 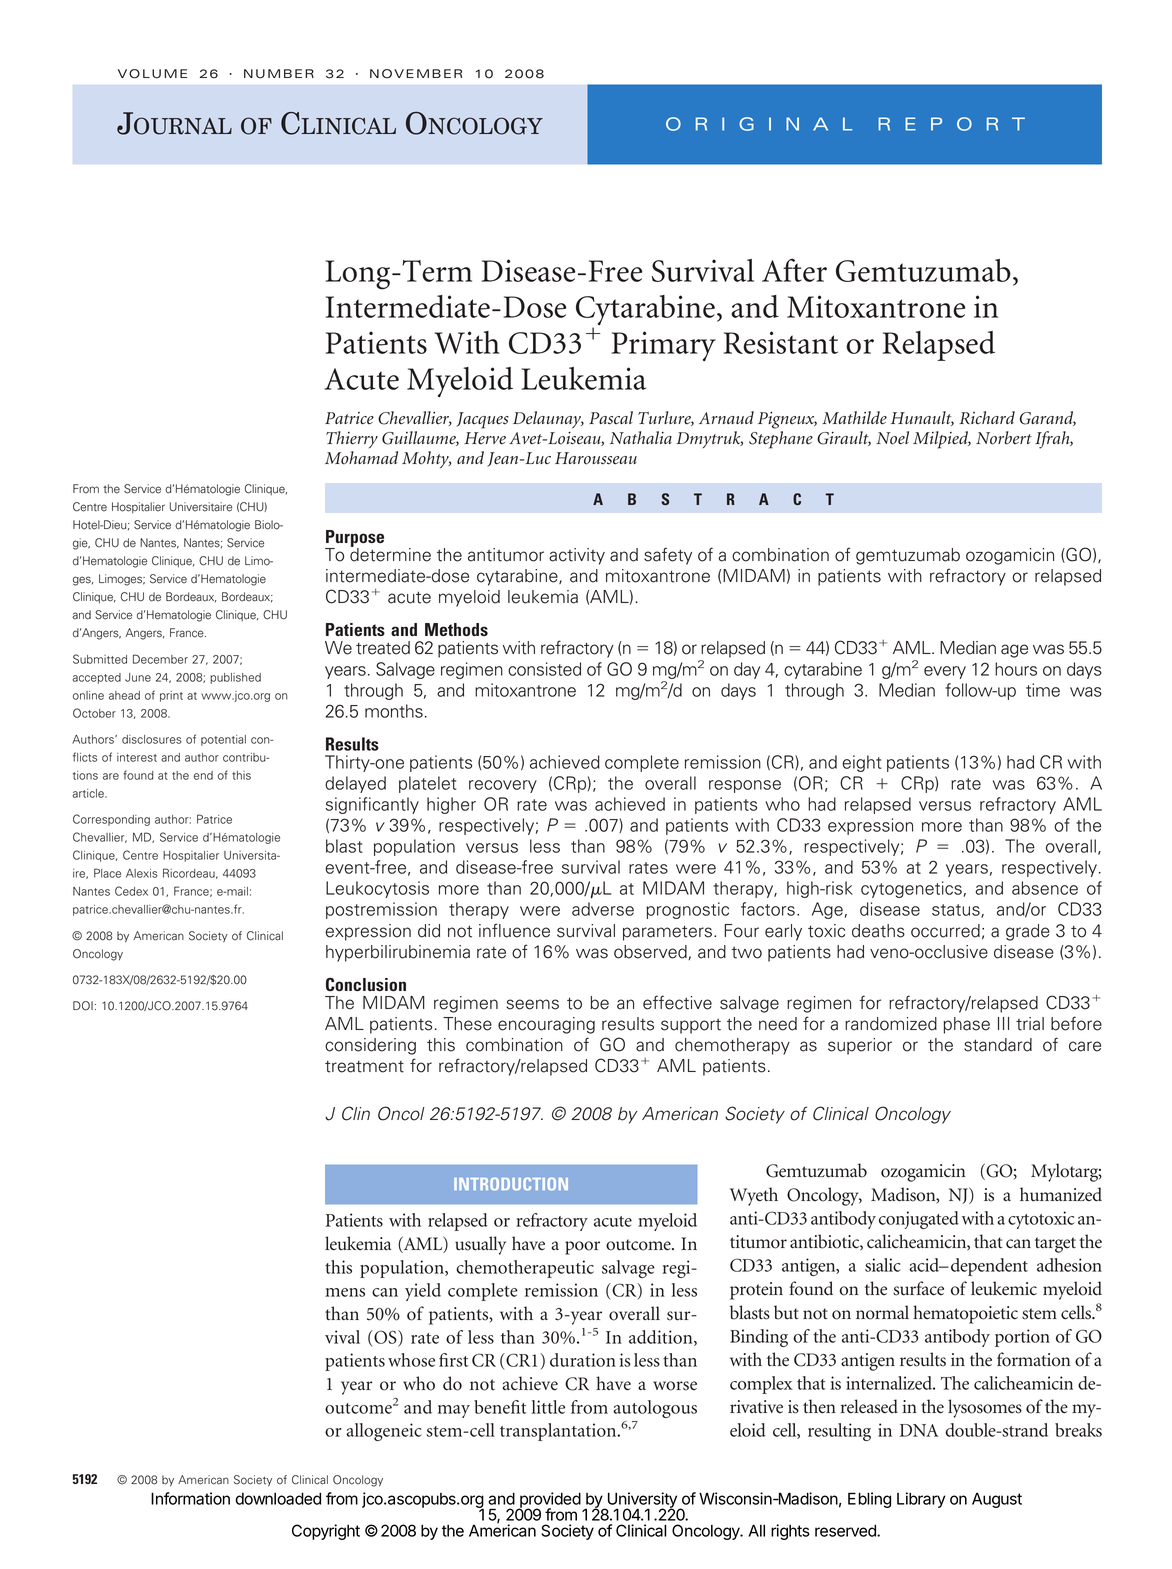 I want to click on downloaded, so click(x=278, y=1498).
